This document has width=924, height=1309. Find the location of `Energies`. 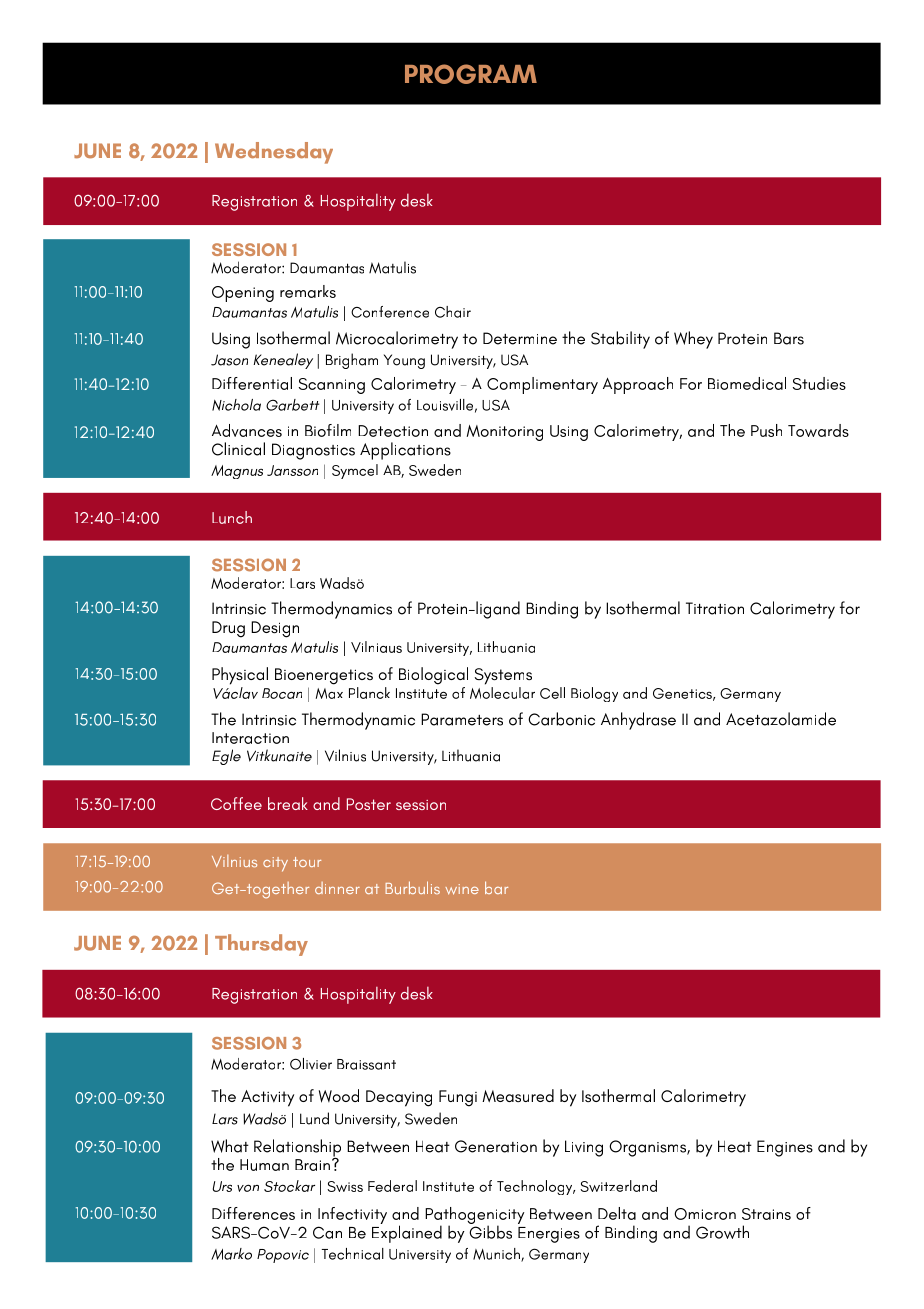

Energies is located at coordinates (549, 1235).
